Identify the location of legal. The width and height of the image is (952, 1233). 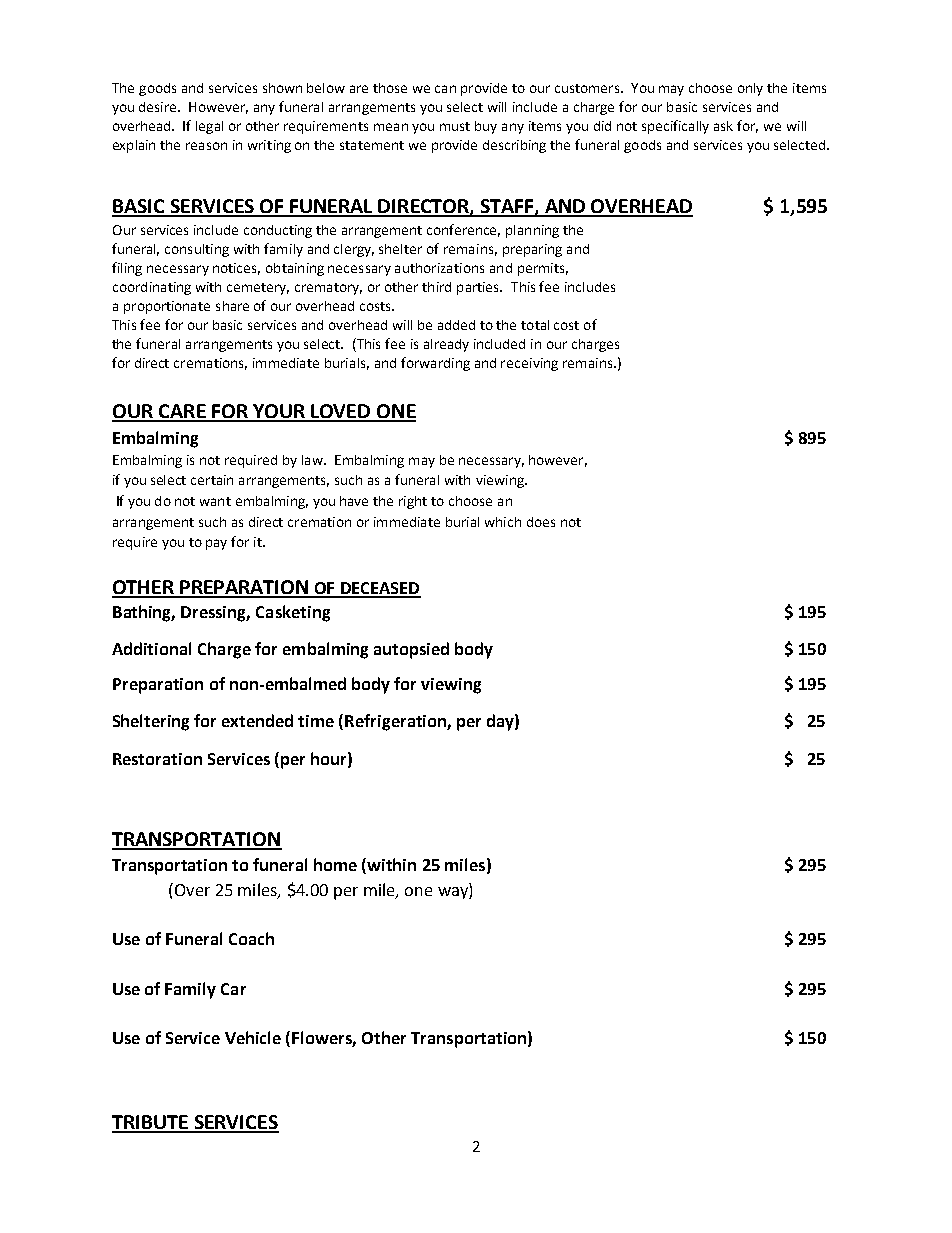
(209, 127).
